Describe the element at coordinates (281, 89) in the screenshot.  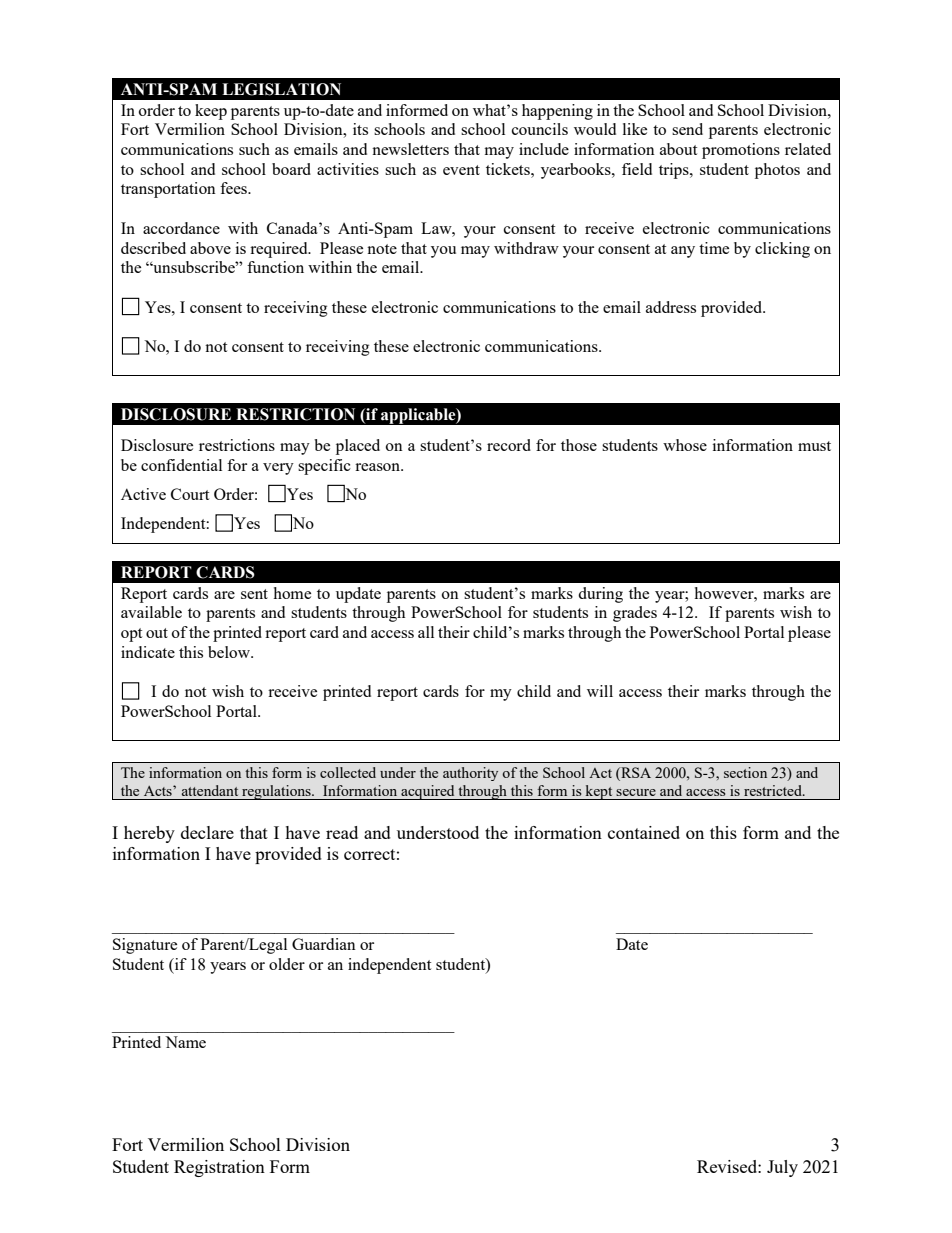
I see `LEGISLATION` at that location.
